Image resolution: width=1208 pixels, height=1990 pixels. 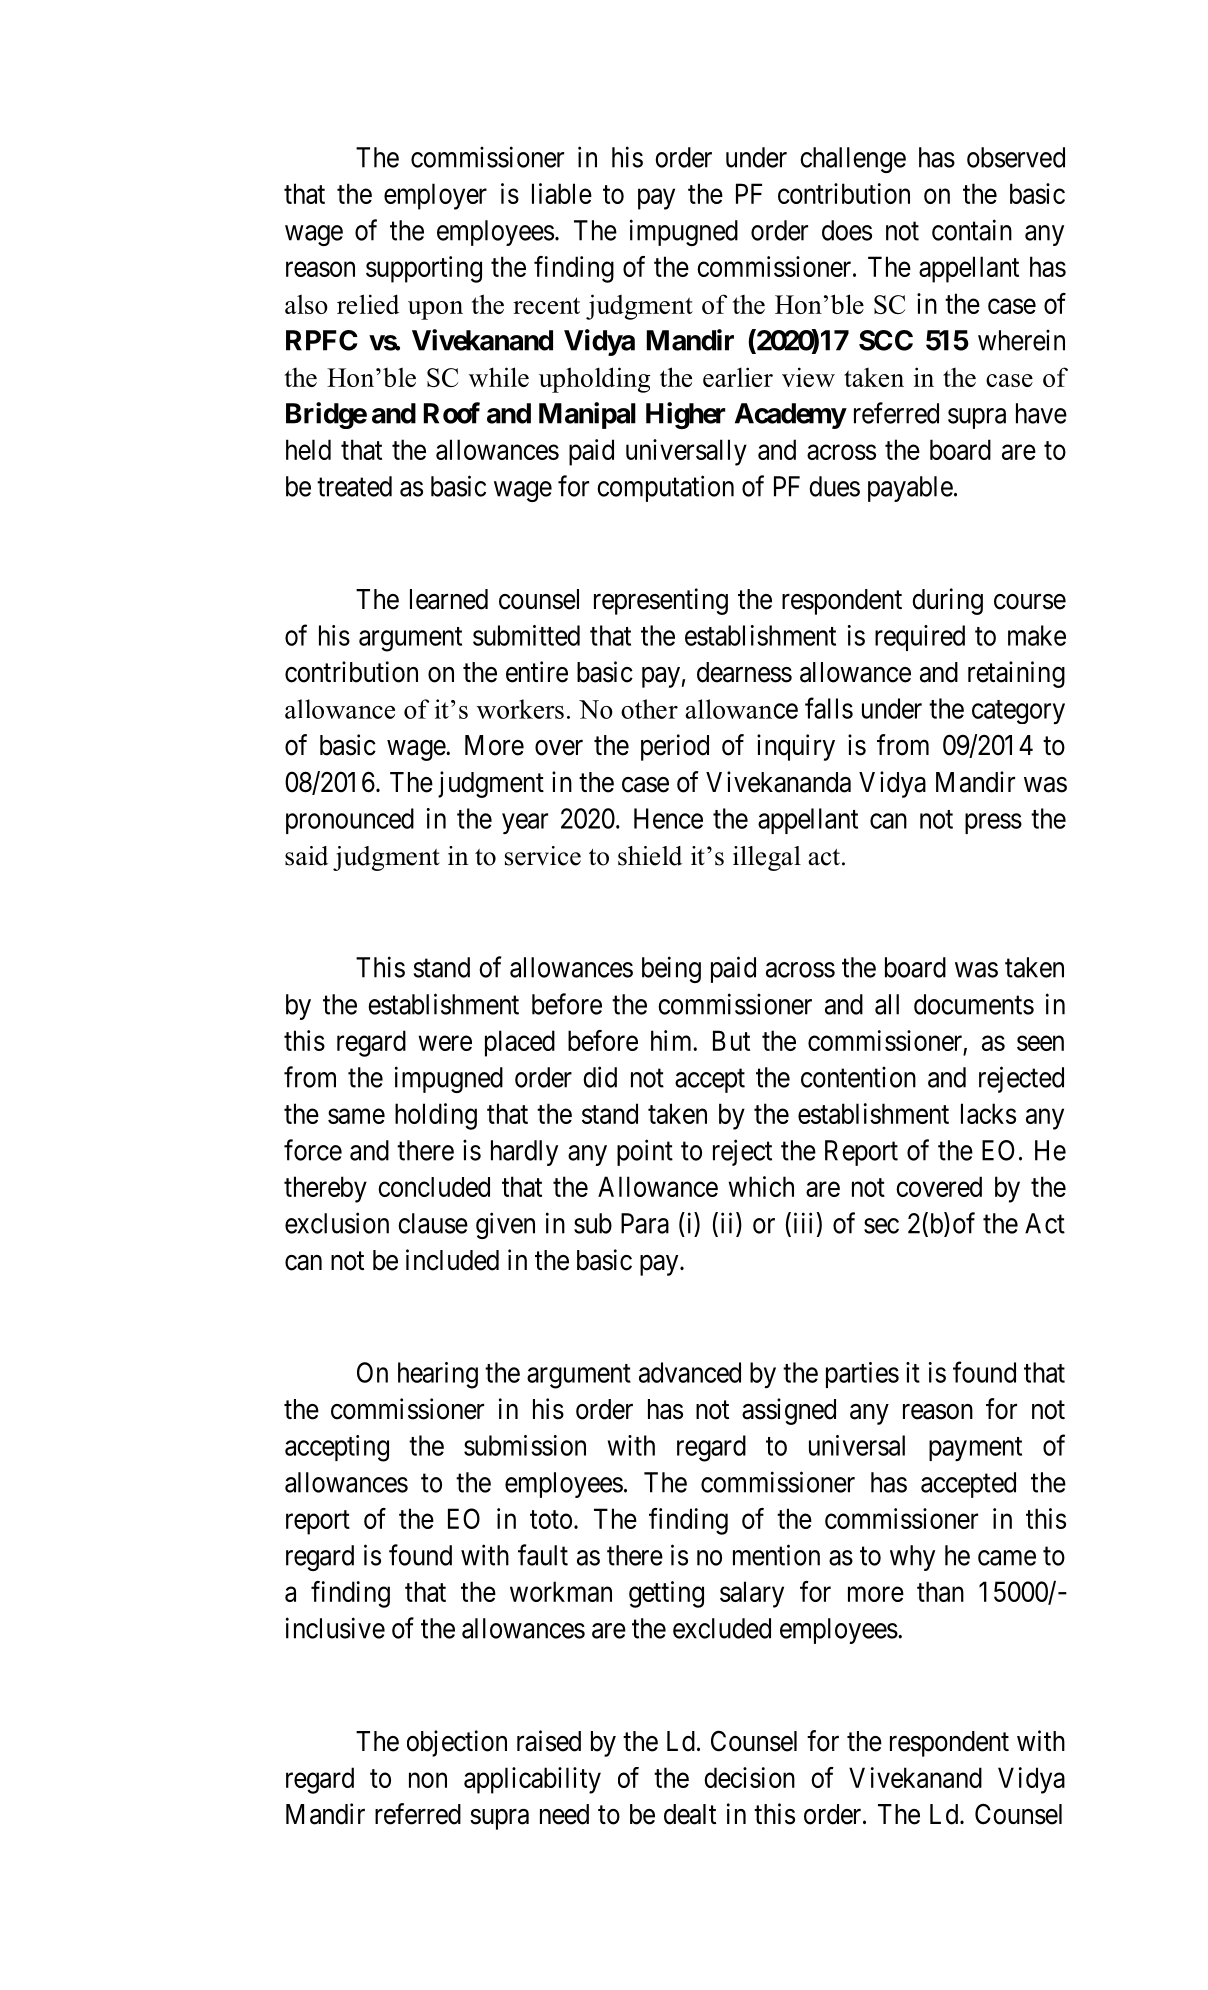 What do you see at coordinates (433, 1223) in the document?
I see `clause` at bounding box center [433, 1223].
